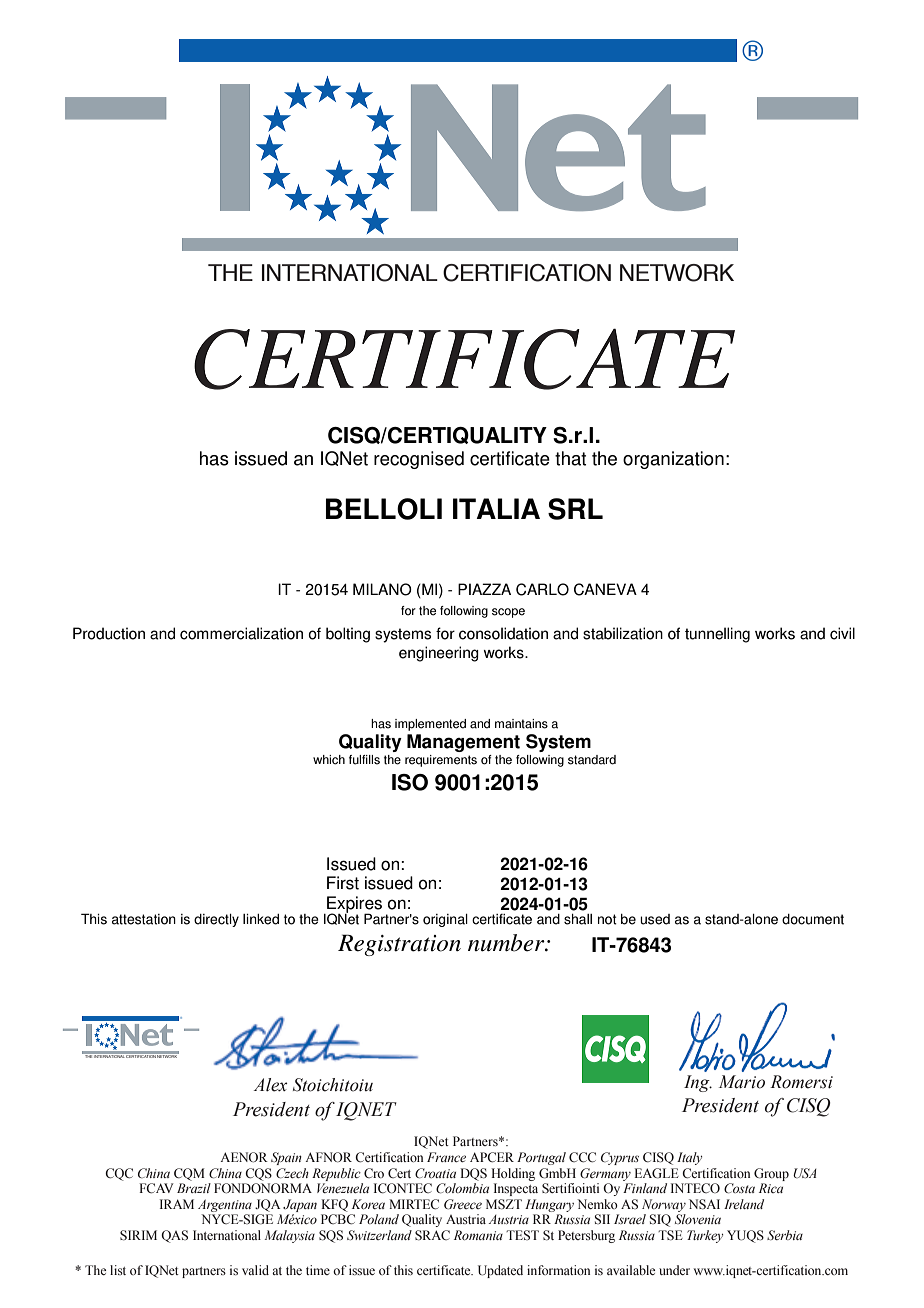 The width and height of the screenshot is (924, 1308). Describe the element at coordinates (174, 1236) in the screenshot. I see `QAS` at that location.
